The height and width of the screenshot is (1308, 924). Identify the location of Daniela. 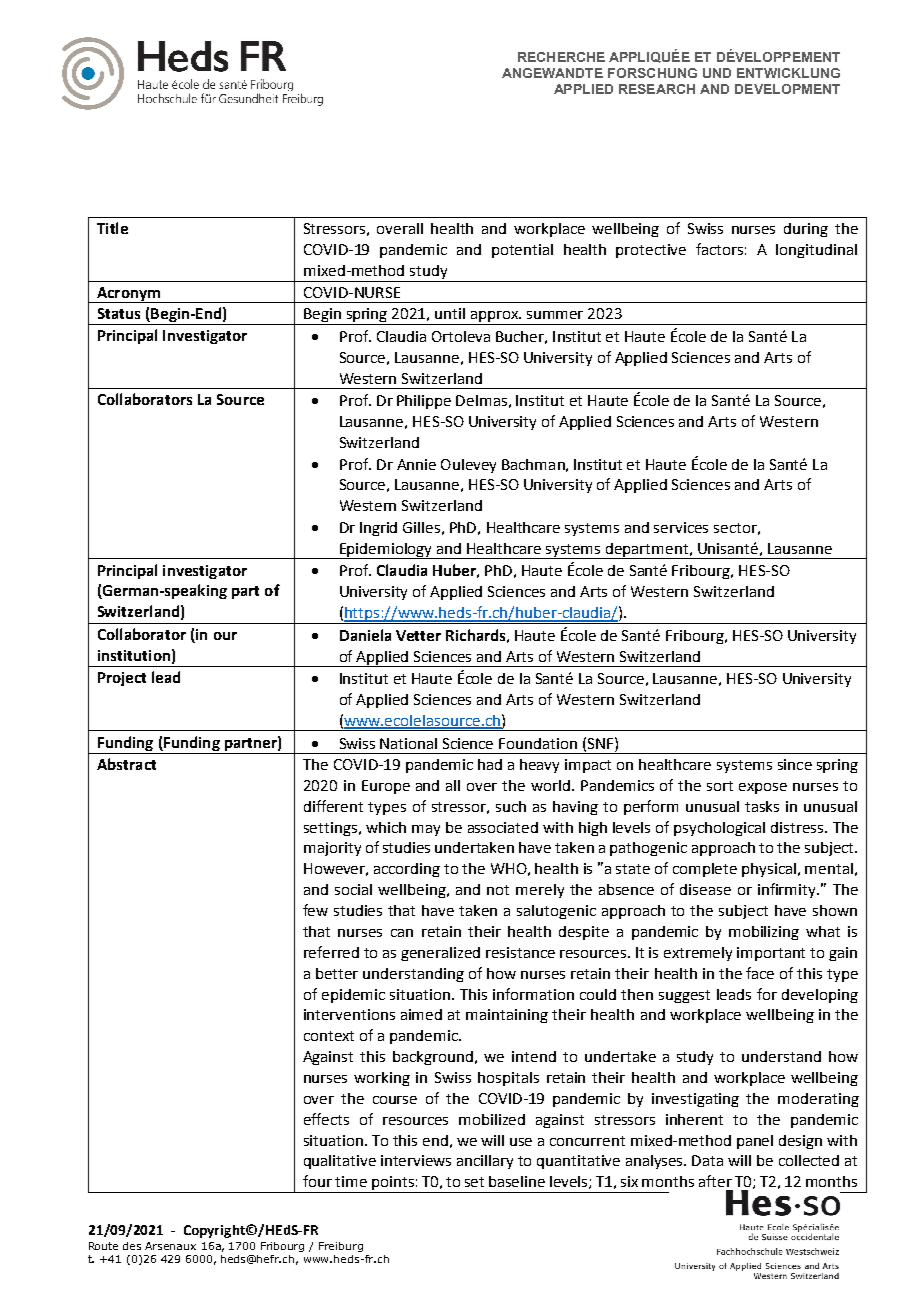
(365, 635).
